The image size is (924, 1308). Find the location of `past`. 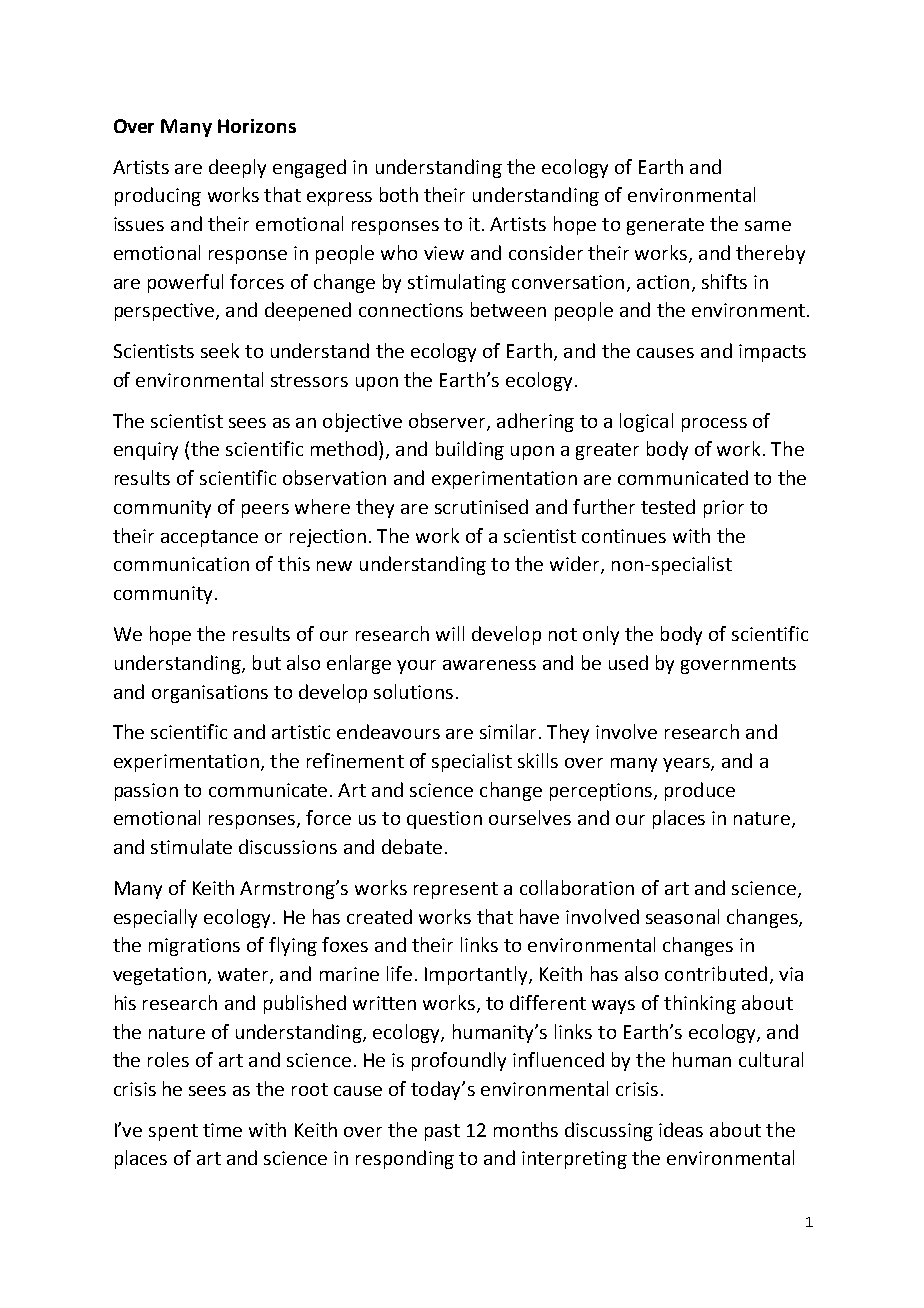

past is located at coordinates (442, 1132).
